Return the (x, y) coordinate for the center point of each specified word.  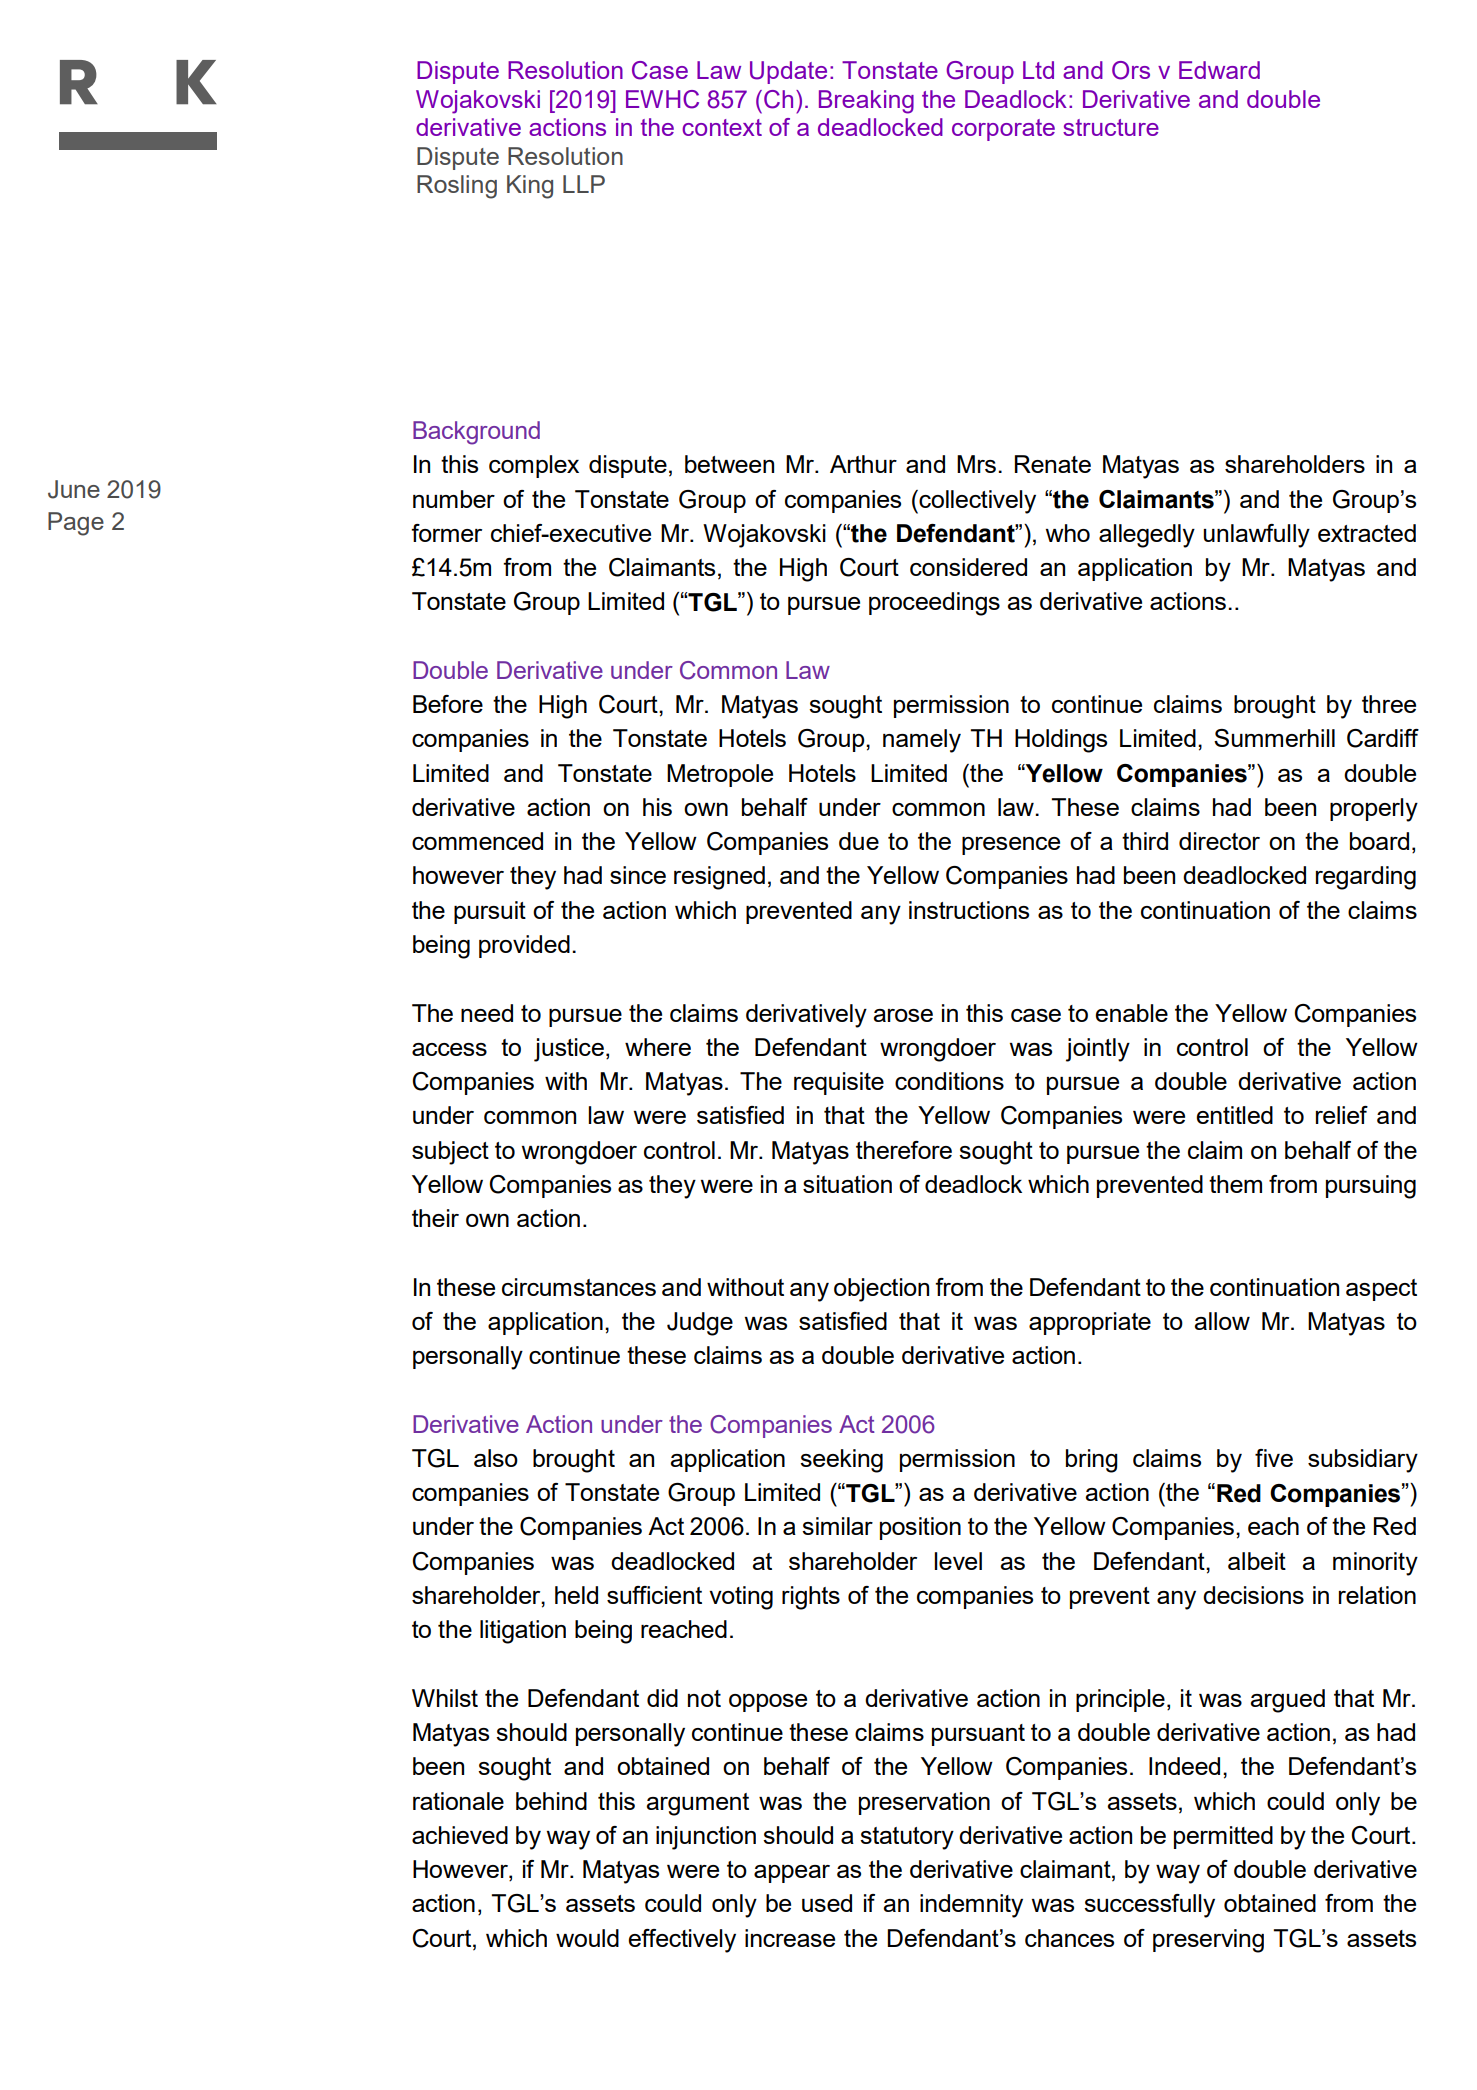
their (435, 1218)
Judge (700, 1324)
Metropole (720, 775)
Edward (1219, 70)
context (722, 127)
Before (448, 704)
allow (1222, 1321)
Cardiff (1383, 738)
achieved (460, 1835)
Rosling (457, 187)
